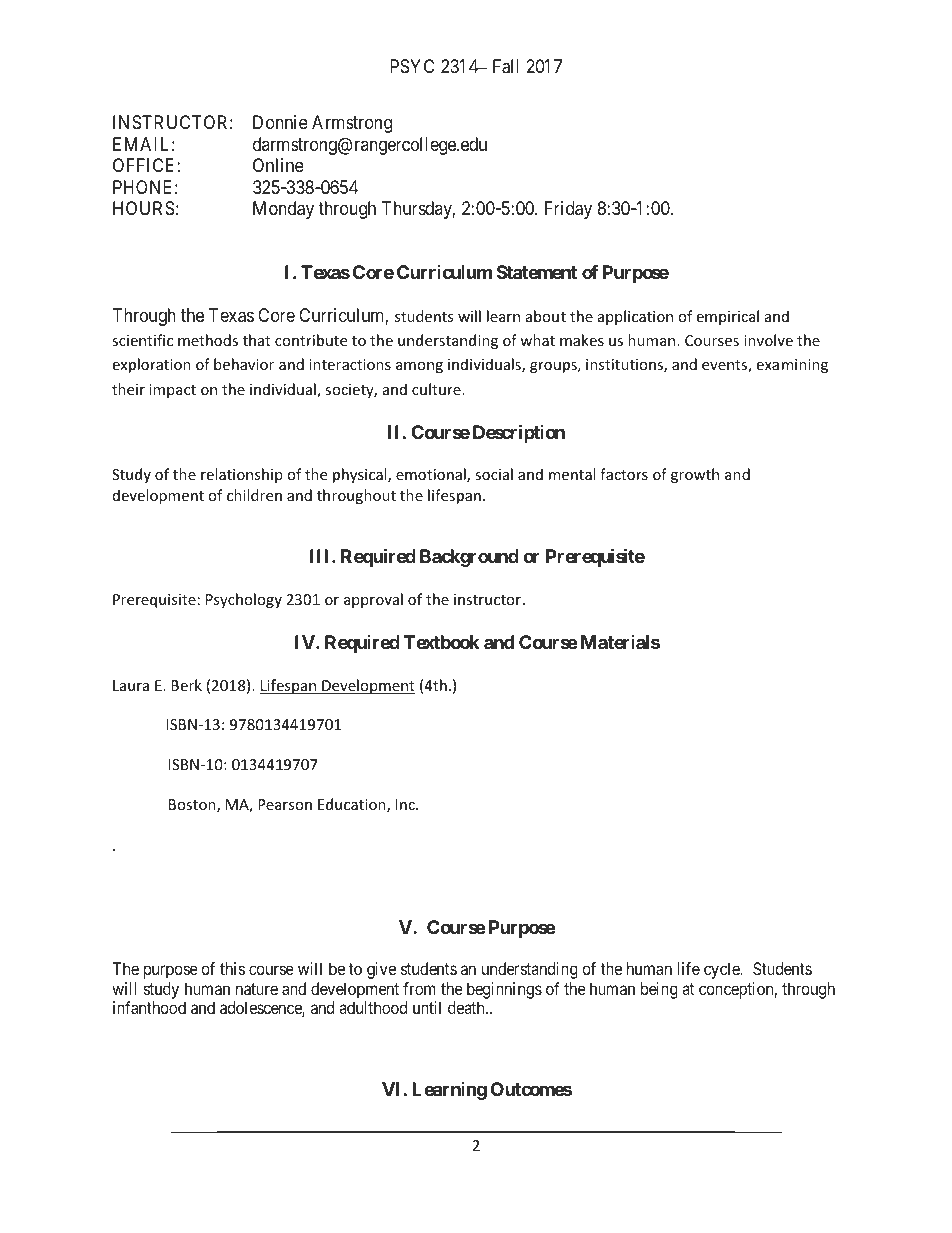  What do you see at coordinates (695, 475) in the document?
I see `growth` at bounding box center [695, 475].
